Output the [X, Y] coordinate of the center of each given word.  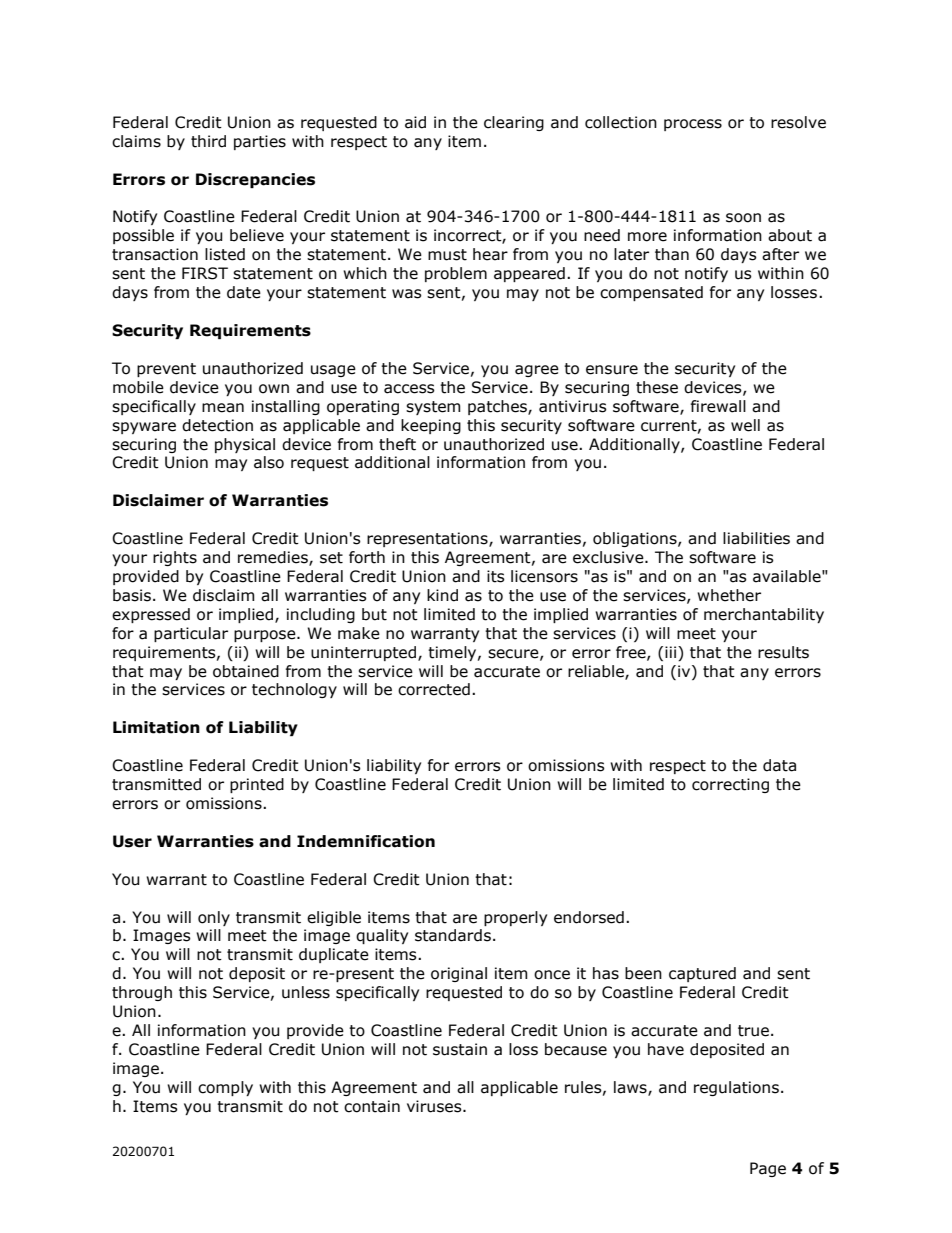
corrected [434, 689]
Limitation [156, 727]
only [214, 918]
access [409, 389]
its [496, 576]
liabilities [756, 538]
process [693, 125]
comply [225, 1088]
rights [175, 558]
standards [453, 935]
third [208, 141]
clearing [514, 123]
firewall [718, 406]
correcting [730, 785]
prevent [166, 370]
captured [702, 974]
